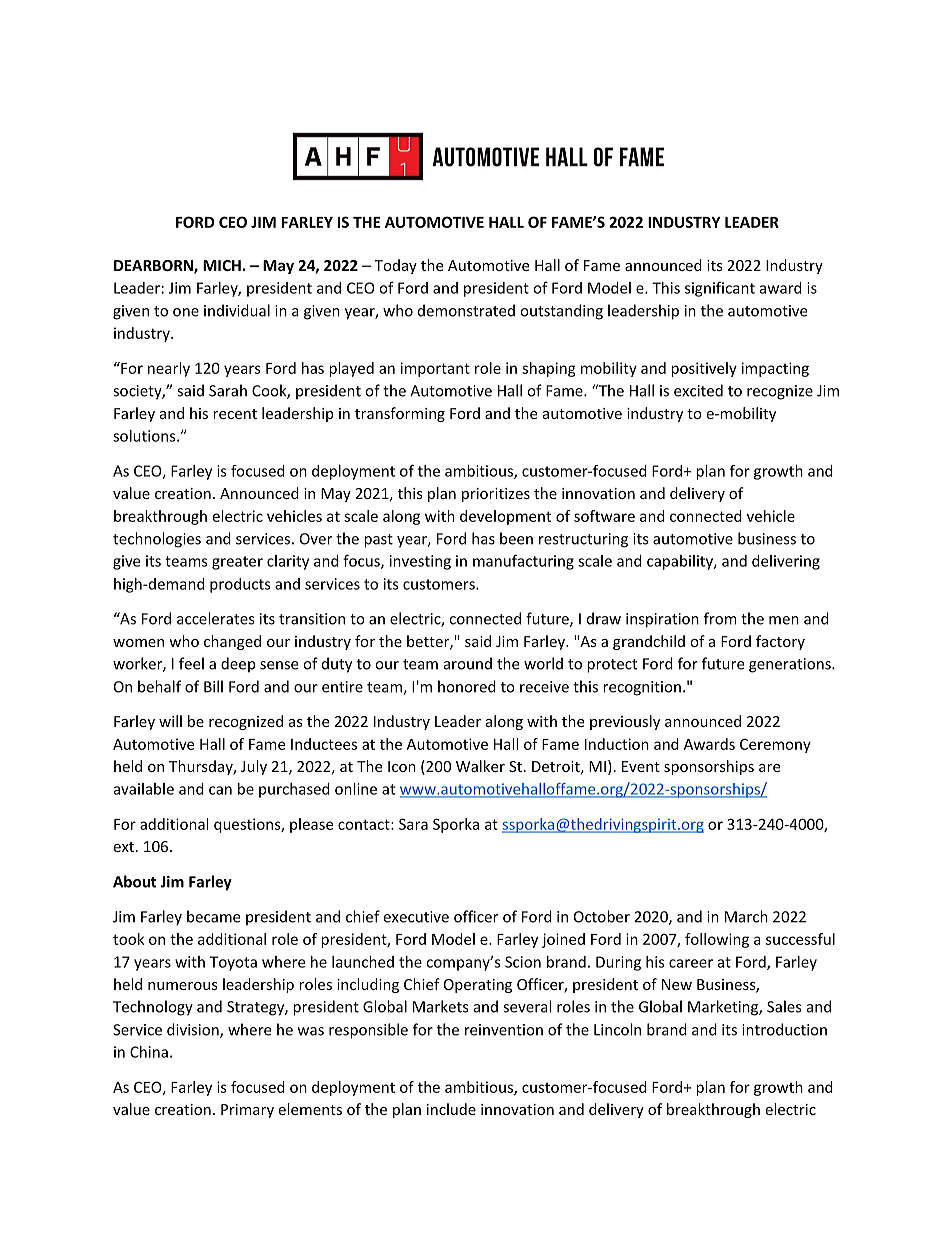 The width and height of the screenshot is (952, 1233). Describe the element at coordinates (467, 686) in the screenshot. I see `honored` at that location.
